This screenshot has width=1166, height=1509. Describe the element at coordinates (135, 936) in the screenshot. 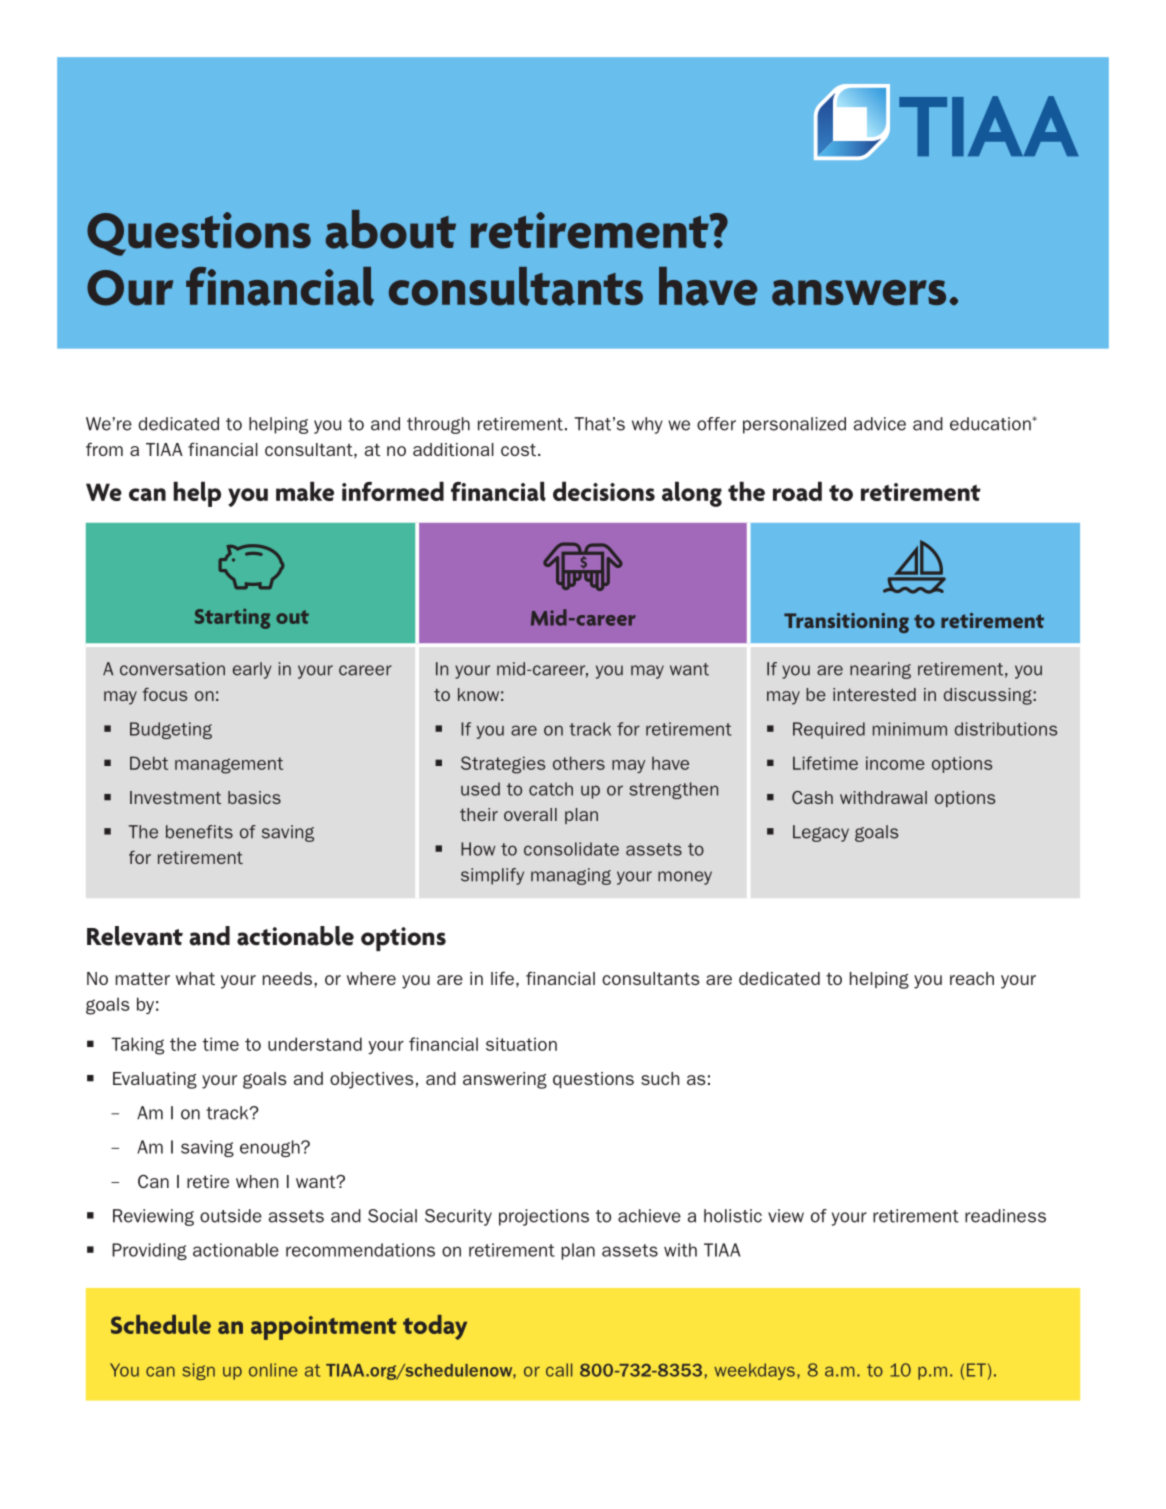

I see `Relevant` at that location.
